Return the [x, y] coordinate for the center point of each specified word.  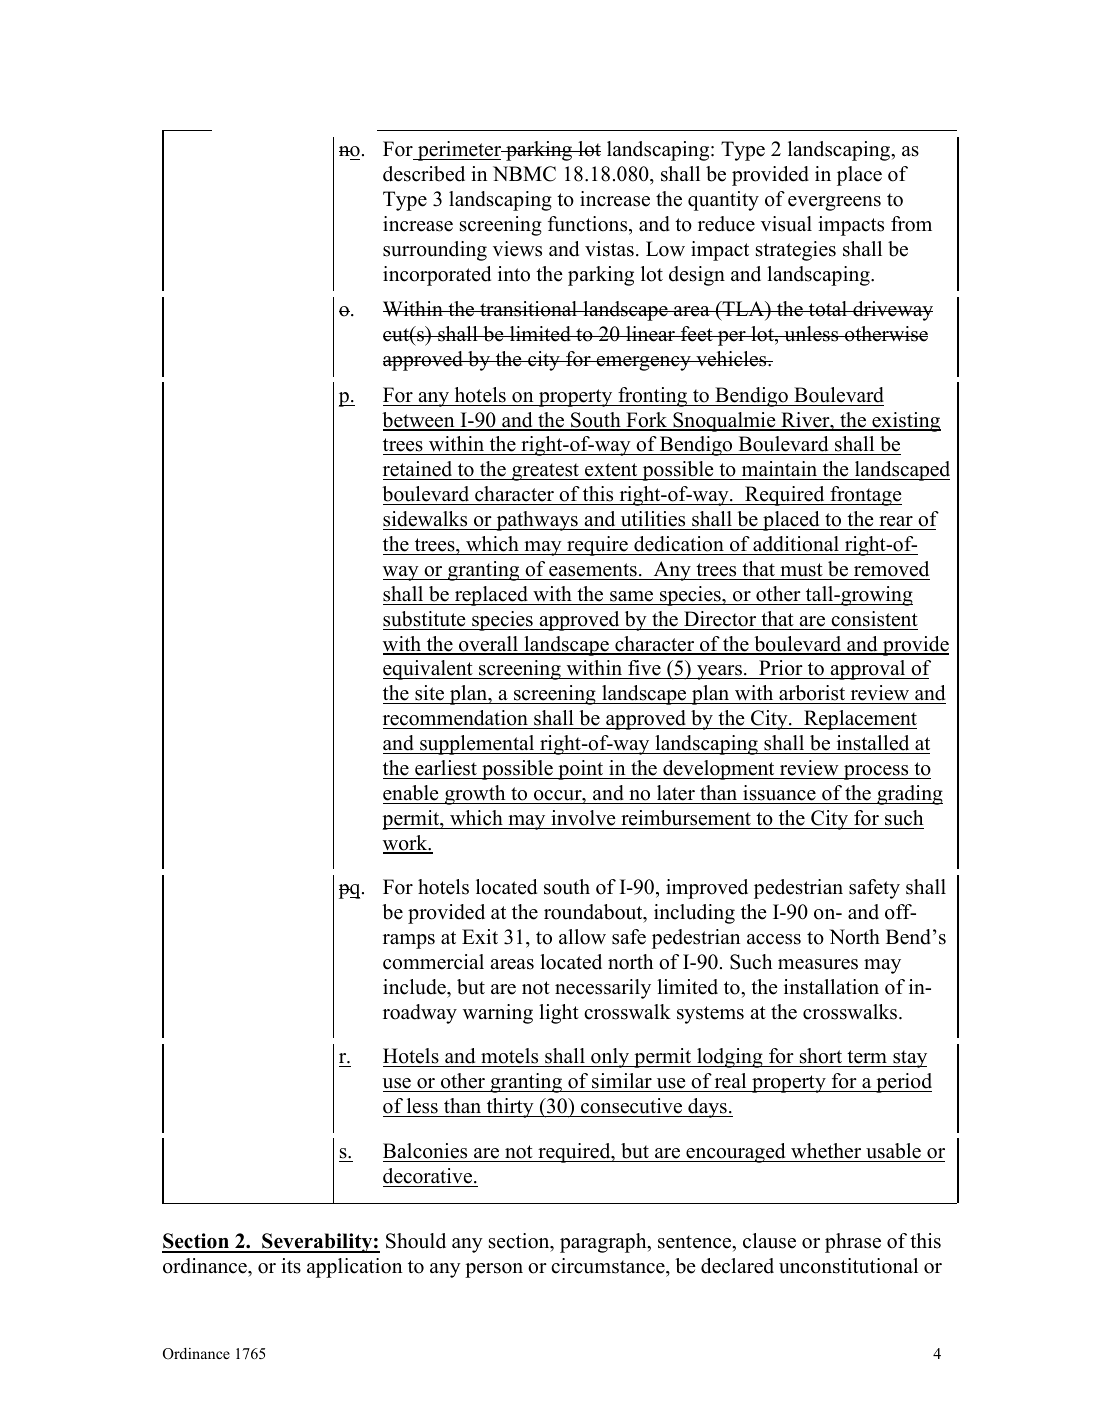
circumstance [609, 1266]
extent [611, 471]
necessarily [603, 989]
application [355, 1268]
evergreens [834, 203]
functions [589, 224]
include [415, 987]
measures [818, 964]
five [644, 669]
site [430, 694]
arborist [812, 694]
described [424, 174]
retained [419, 470]
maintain [779, 470]
